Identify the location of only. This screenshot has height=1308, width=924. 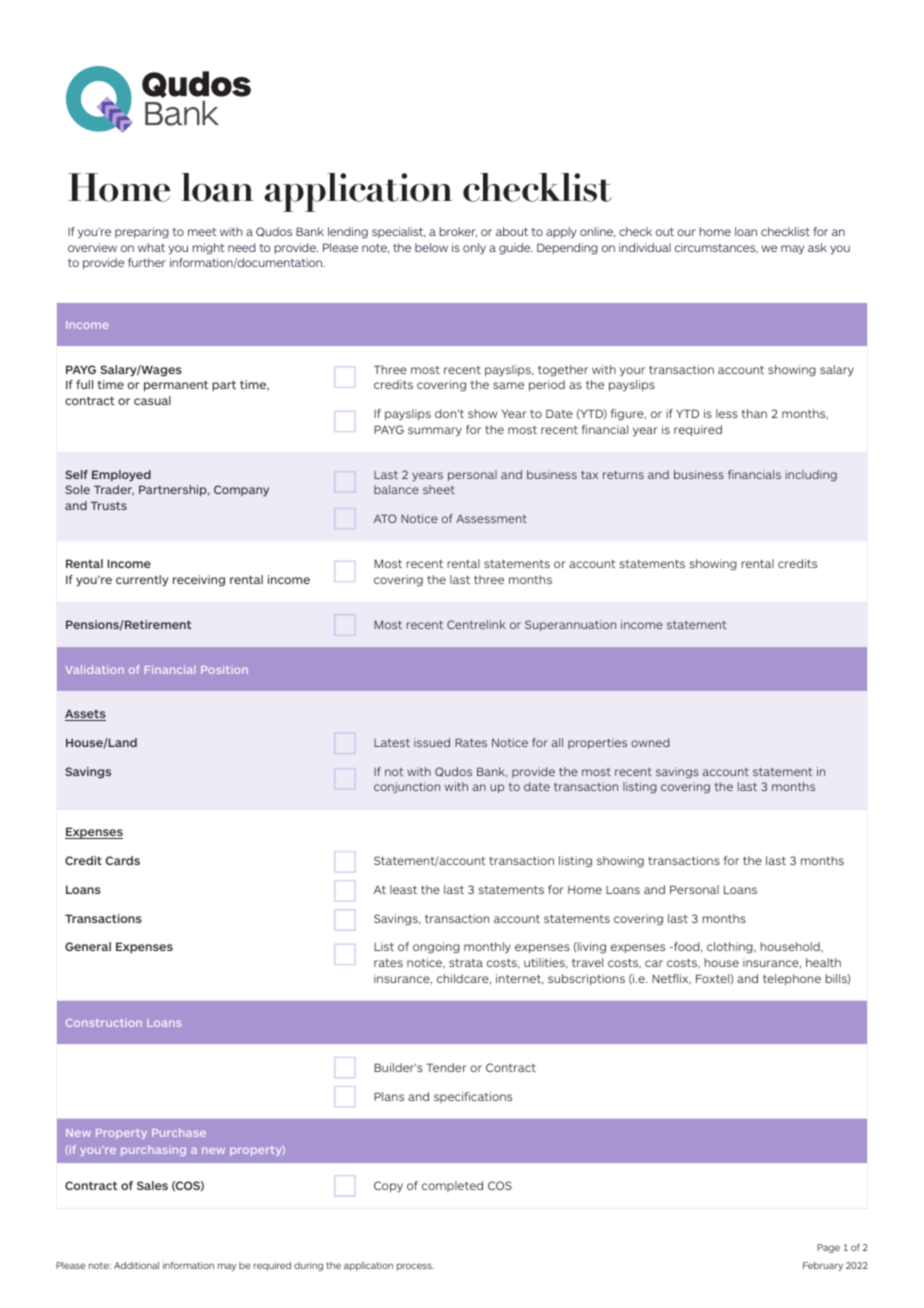
(474, 249).
